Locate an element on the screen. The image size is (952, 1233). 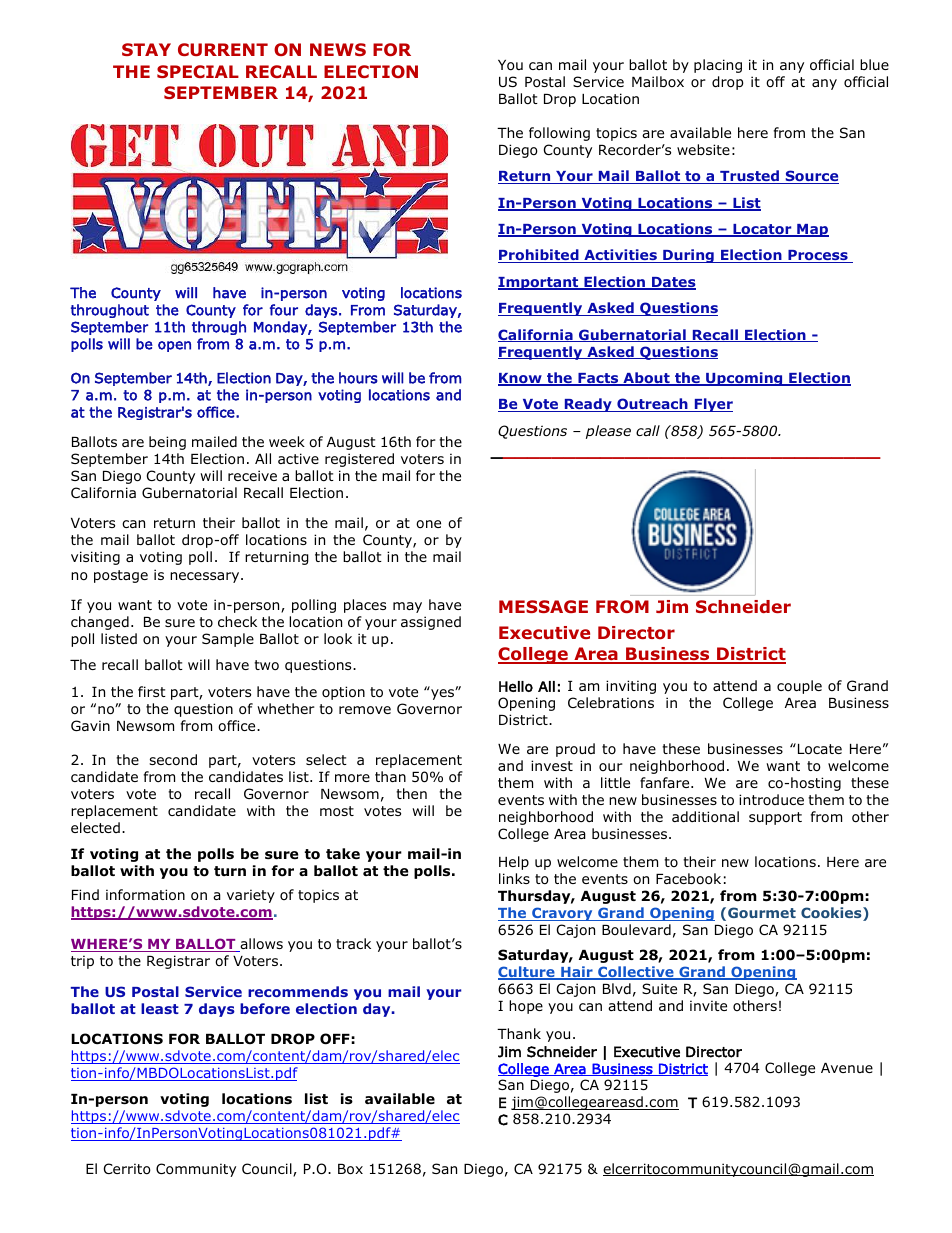
hope is located at coordinates (526, 1007).
